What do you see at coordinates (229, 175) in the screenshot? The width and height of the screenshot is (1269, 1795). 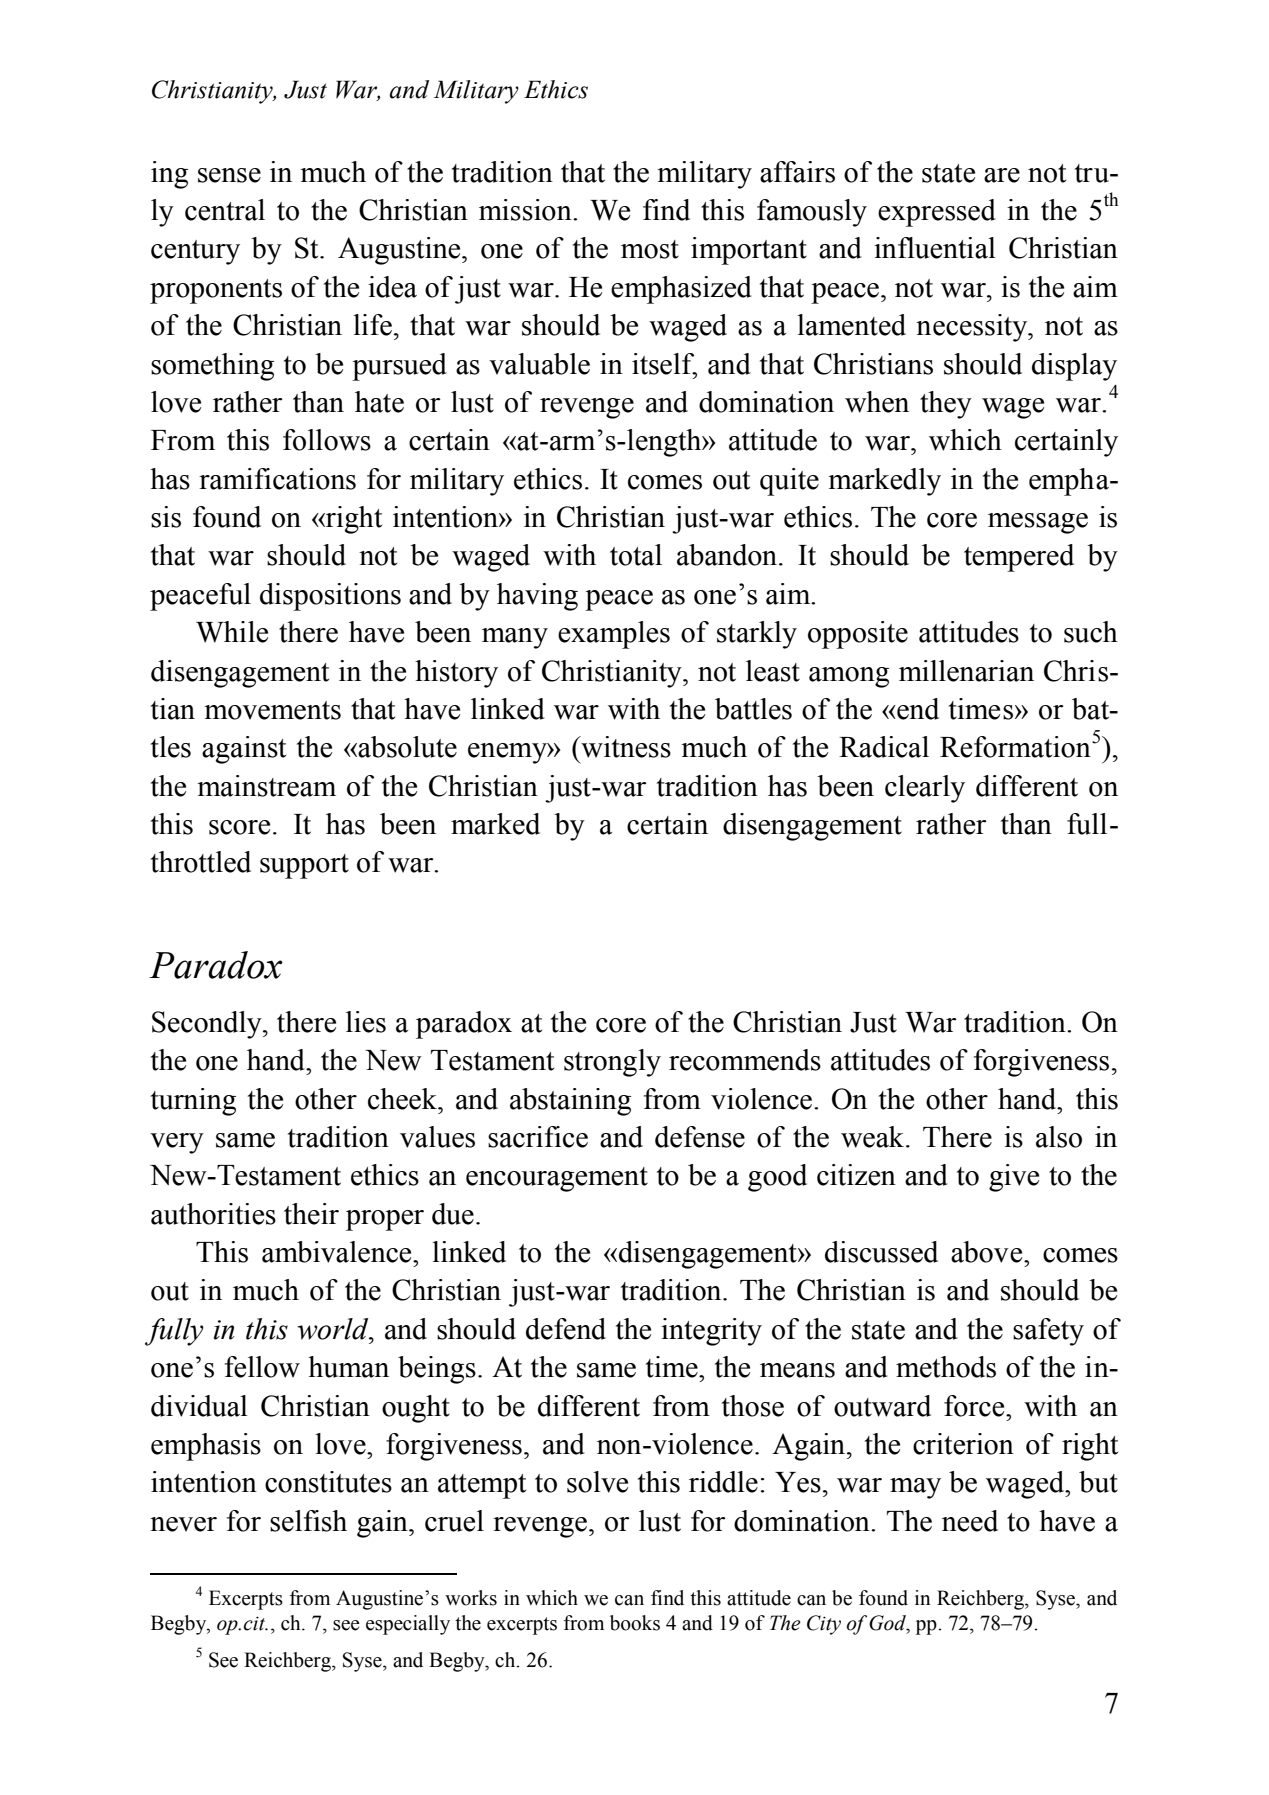 I see `sense` at bounding box center [229, 175].
